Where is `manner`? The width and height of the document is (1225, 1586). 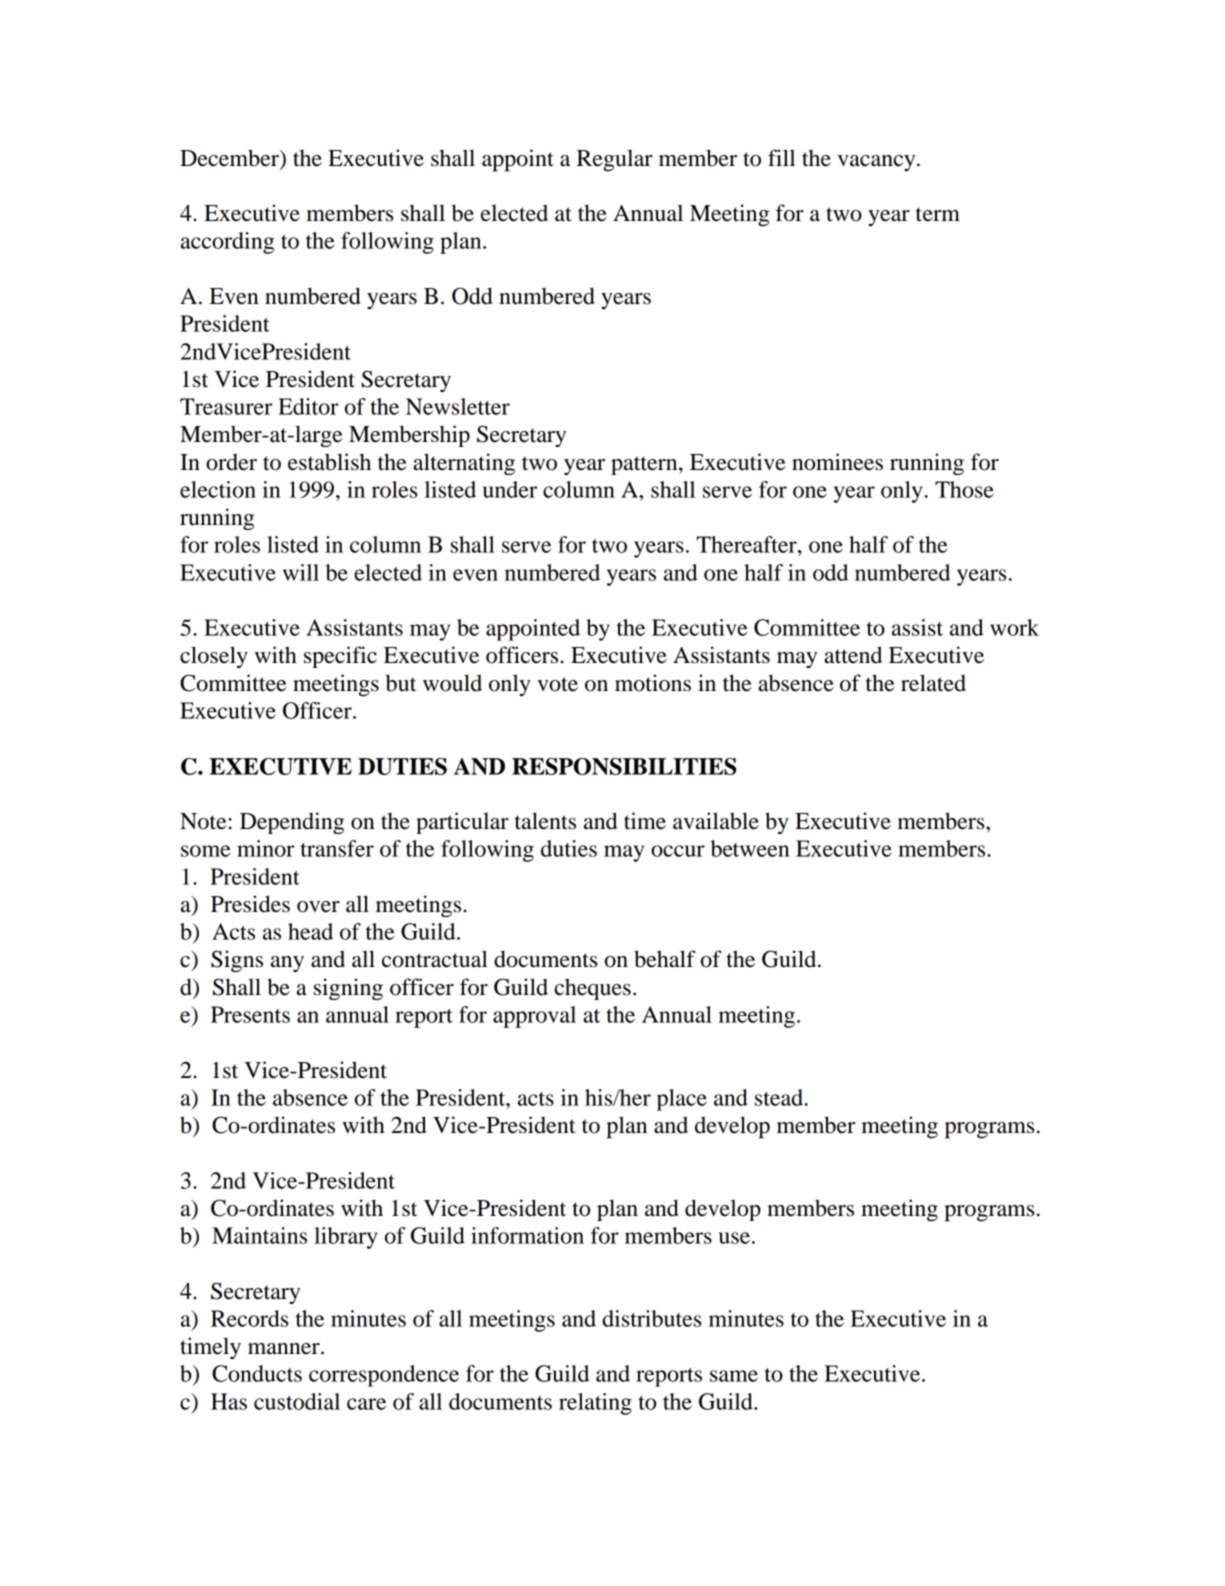
manner is located at coordinates (285, 1349).
